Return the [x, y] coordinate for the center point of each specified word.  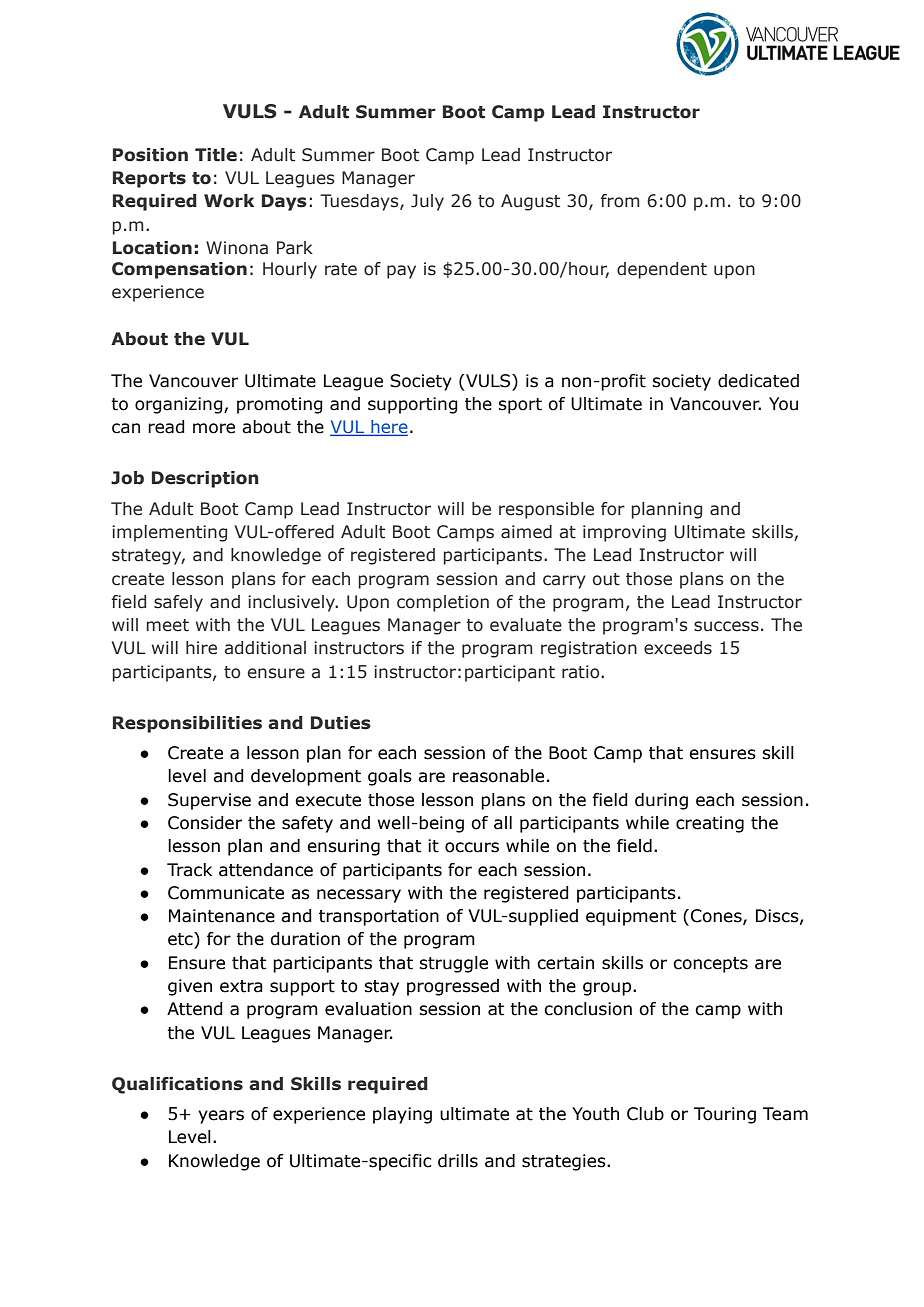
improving [624, 533]
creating [710, 824]
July [427, 202]
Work [229, 201]
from [620, 201]
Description [205, 479]
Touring [725, 1115]
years [221, 1117]
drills [458, 1161]
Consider [205, 823]
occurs [472, 847]
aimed [526, 532]
